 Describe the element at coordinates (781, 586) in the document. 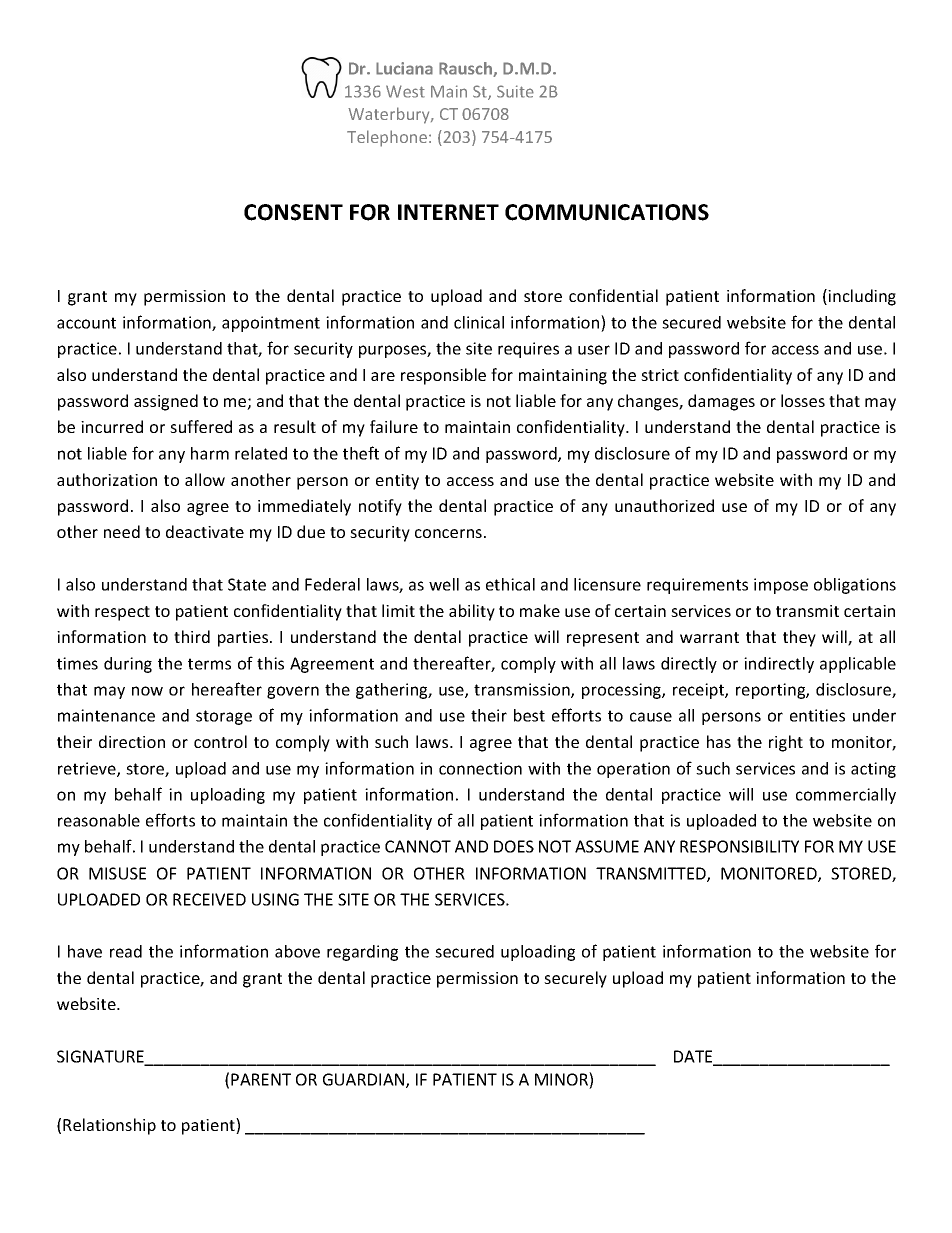

I see `impose` at that location.
